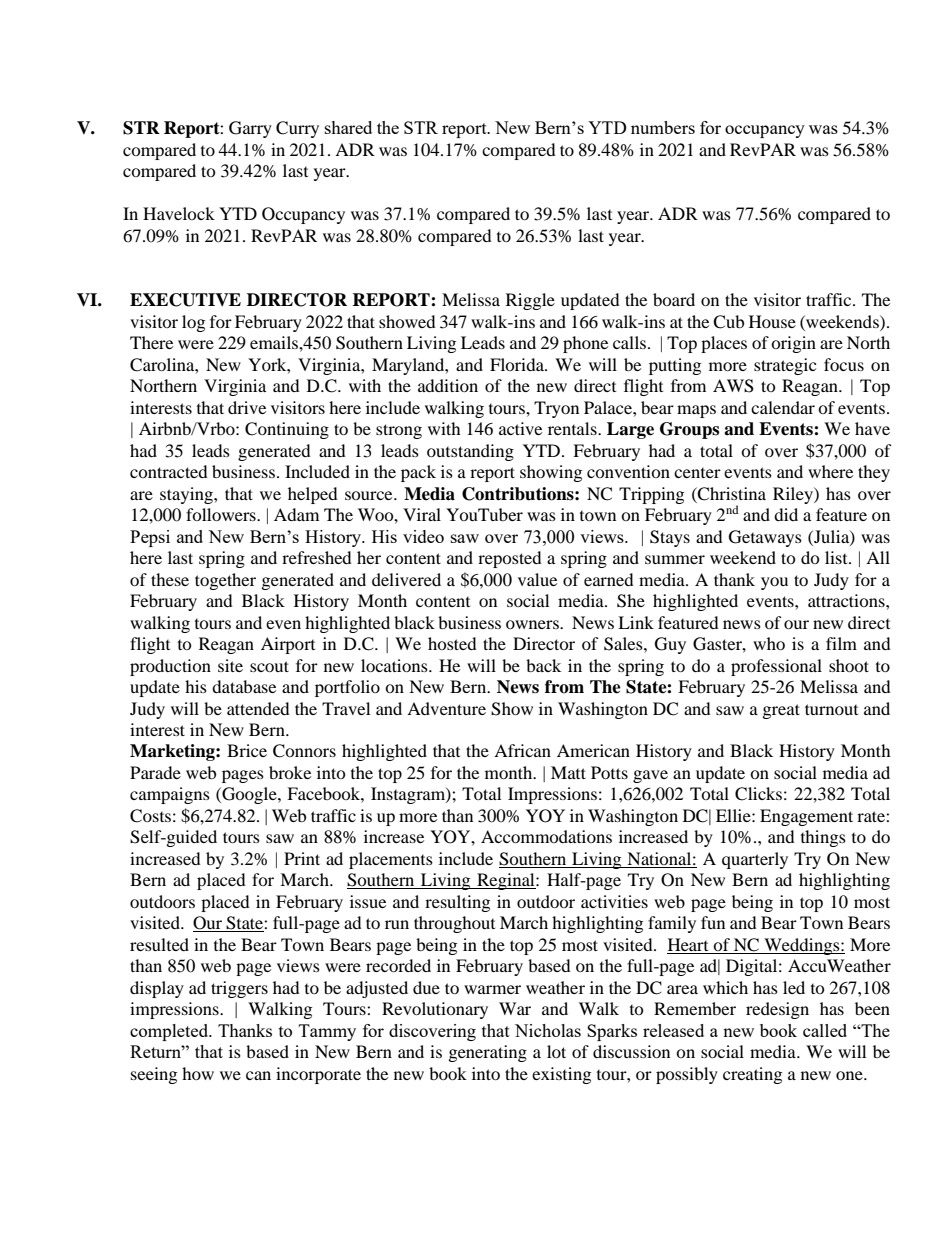 This document has width=952, height=1233. I want to click on completed, so click(170, 1032).
